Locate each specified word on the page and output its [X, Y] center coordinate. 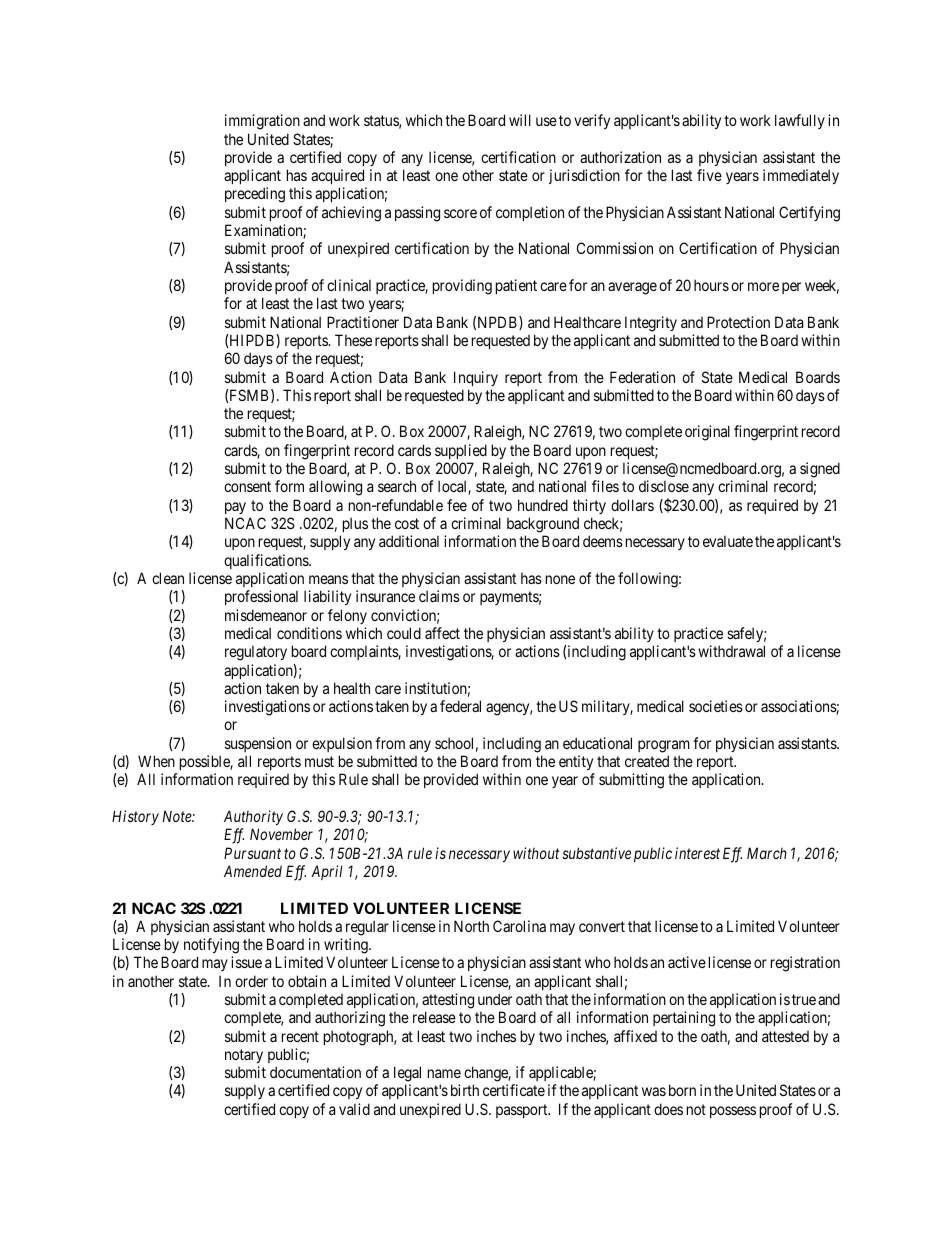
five [709, 175]
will [520, 120]
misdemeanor [266, 615]
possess [733, 1112]
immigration [262, 122]
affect [442, 633]
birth [465, 1090]
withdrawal [731, 651]
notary [244, 1056]
